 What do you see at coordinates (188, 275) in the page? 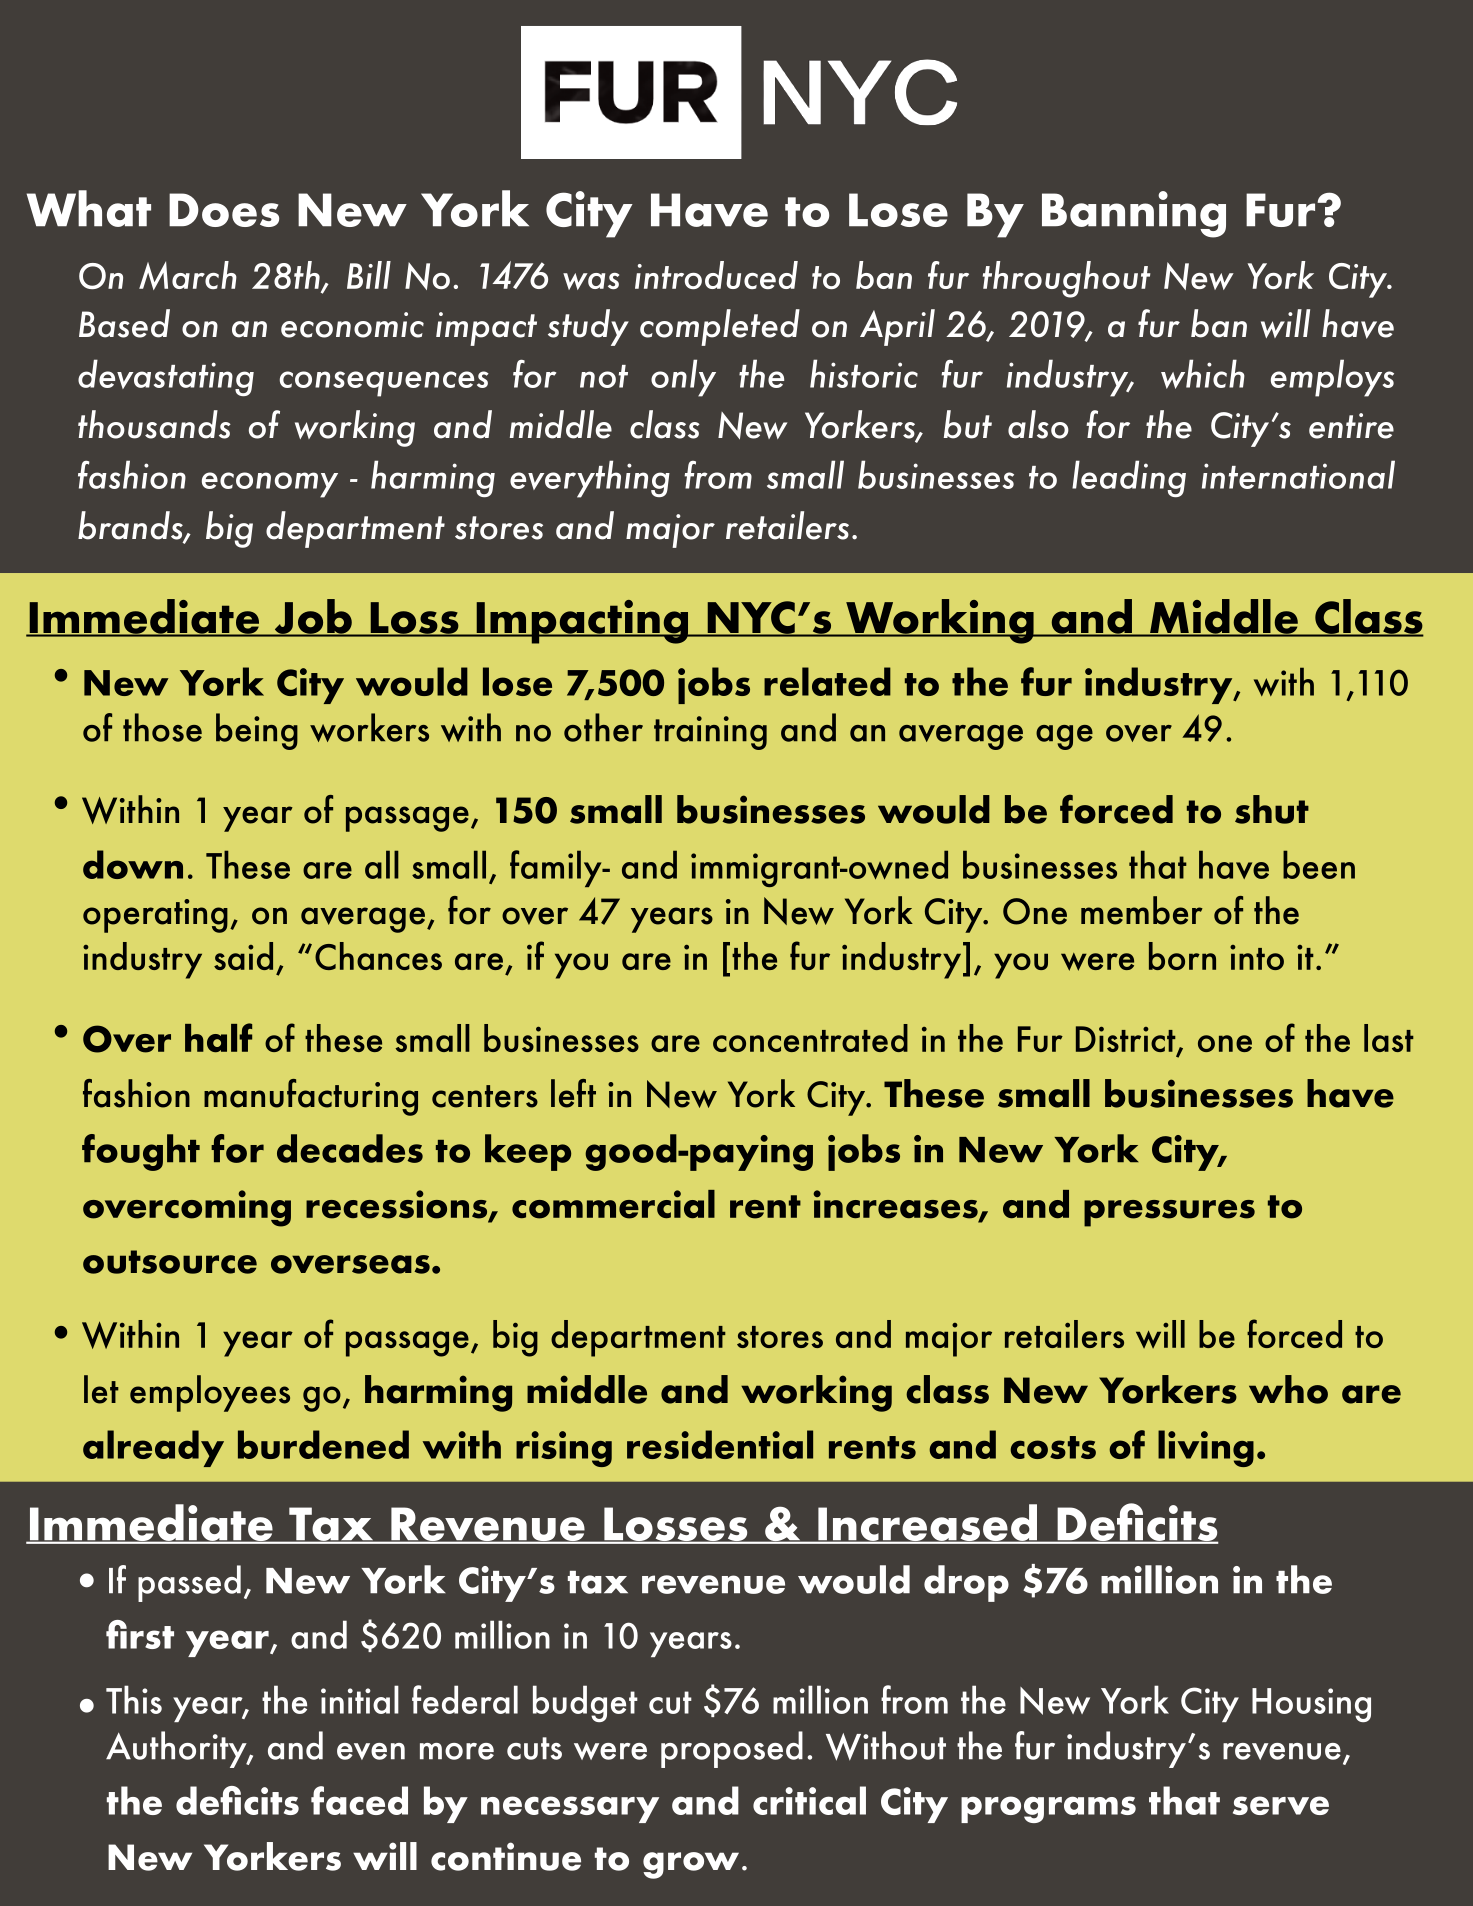
I see `March` at bounding box center [188, 275].
